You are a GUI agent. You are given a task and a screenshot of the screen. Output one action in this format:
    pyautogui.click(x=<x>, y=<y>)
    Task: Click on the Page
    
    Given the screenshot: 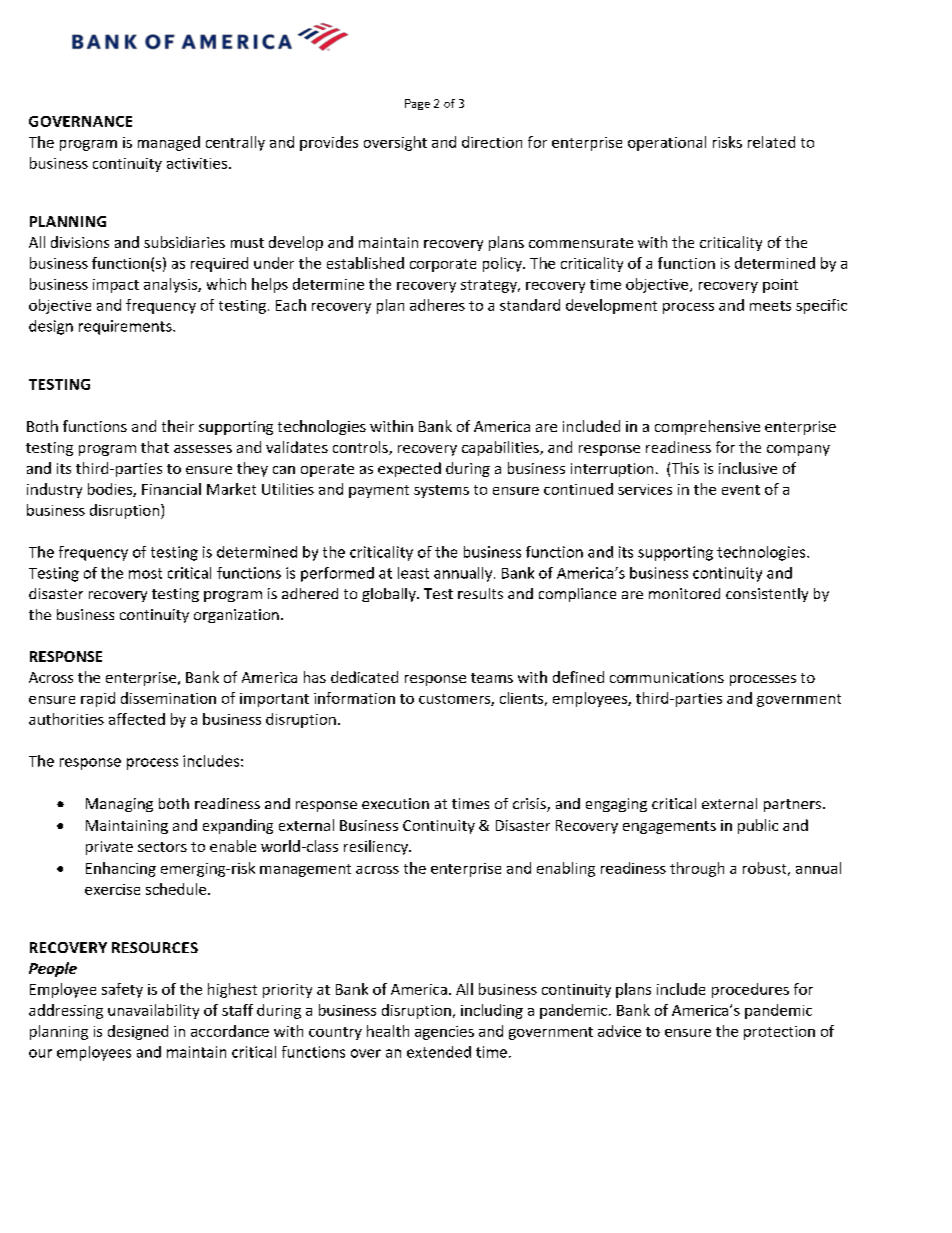 What is the action you would take?
    pyautogui.click(x=417, y=104)
